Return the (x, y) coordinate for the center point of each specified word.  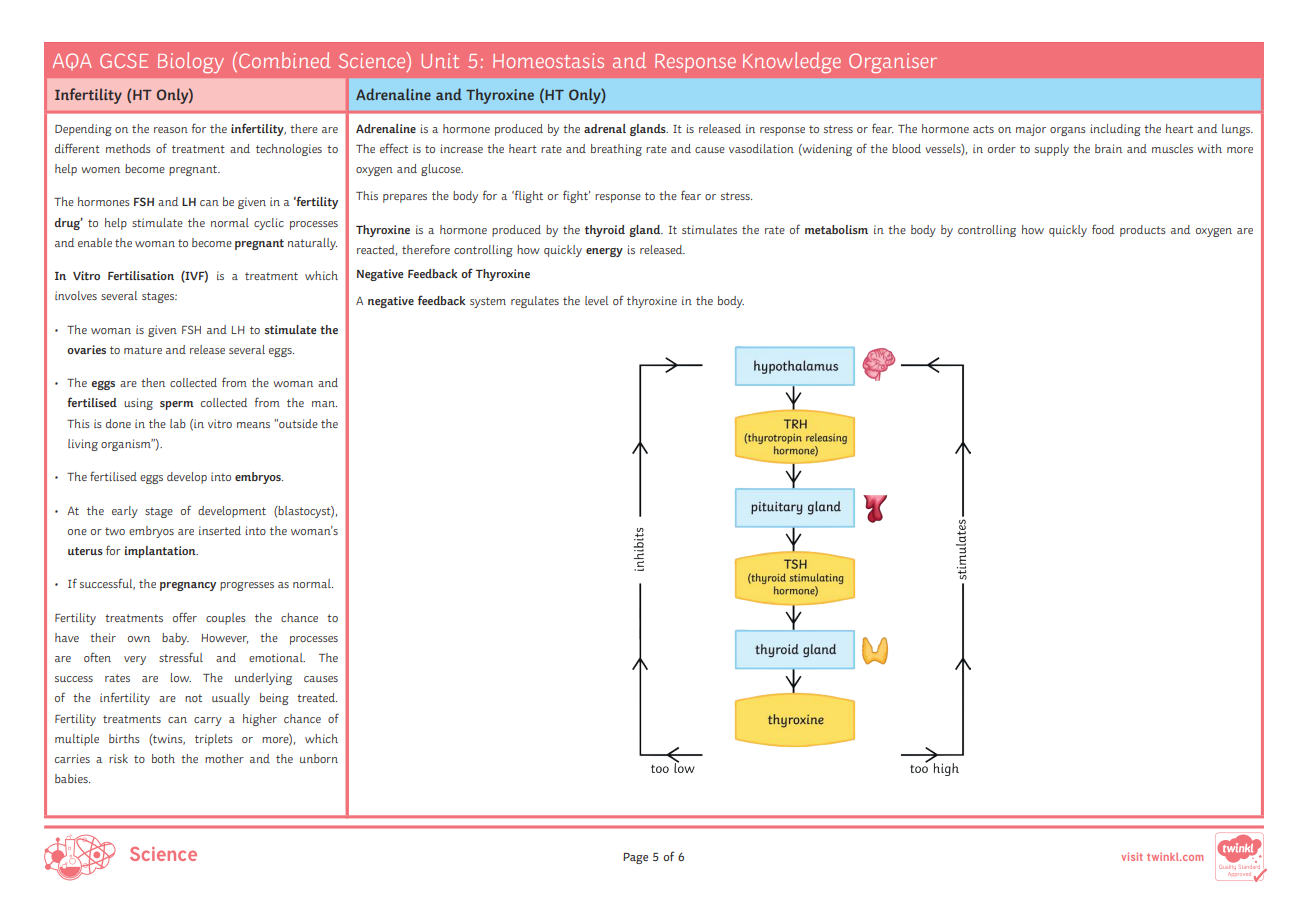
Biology (191, 62)
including (1115, 130)
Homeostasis (548, 60)
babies (72, 778)
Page (635, 858)
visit (1132, 856)
